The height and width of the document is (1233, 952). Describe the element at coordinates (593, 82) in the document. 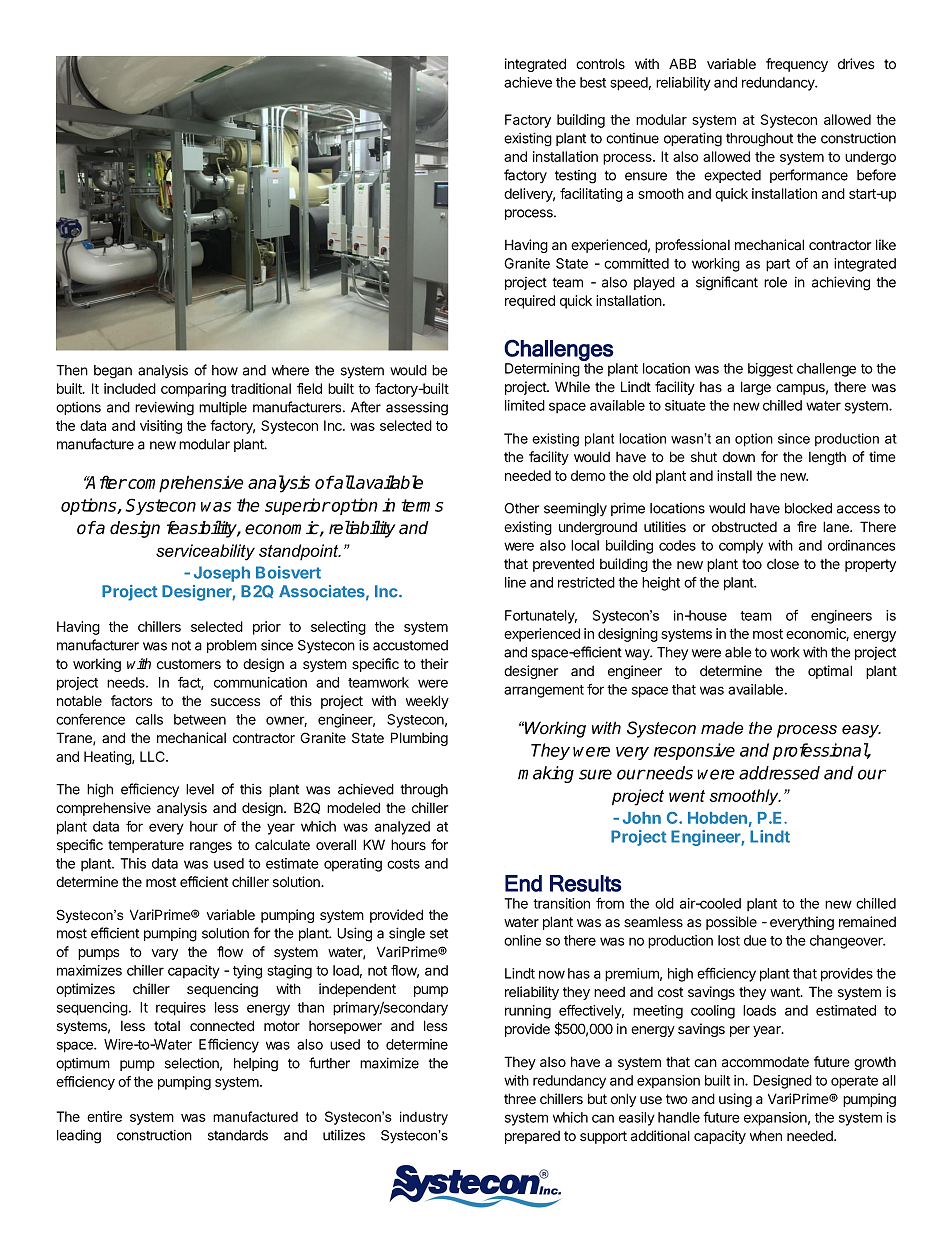

I see `best` at that location.
